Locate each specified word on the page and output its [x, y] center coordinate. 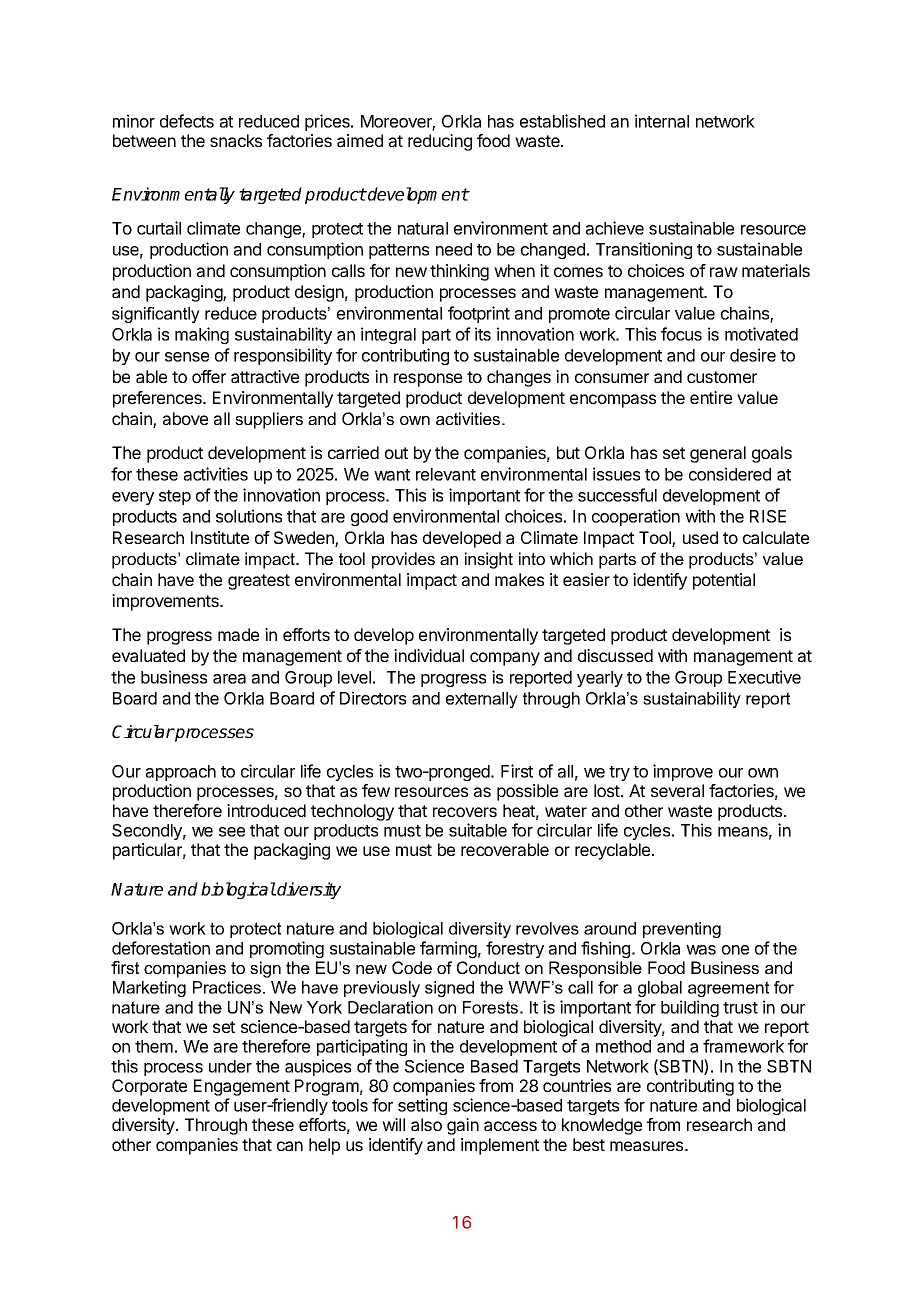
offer [209, 376]
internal [662, 121]
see [232, 832]
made [238, 634]
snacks [236, 140]
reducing [440, 142]
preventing [682, 930]
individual [429, 655]
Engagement [242, 1087]
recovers [465, 812]
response [428, 380]
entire [711, 397]
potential [724, 581]
